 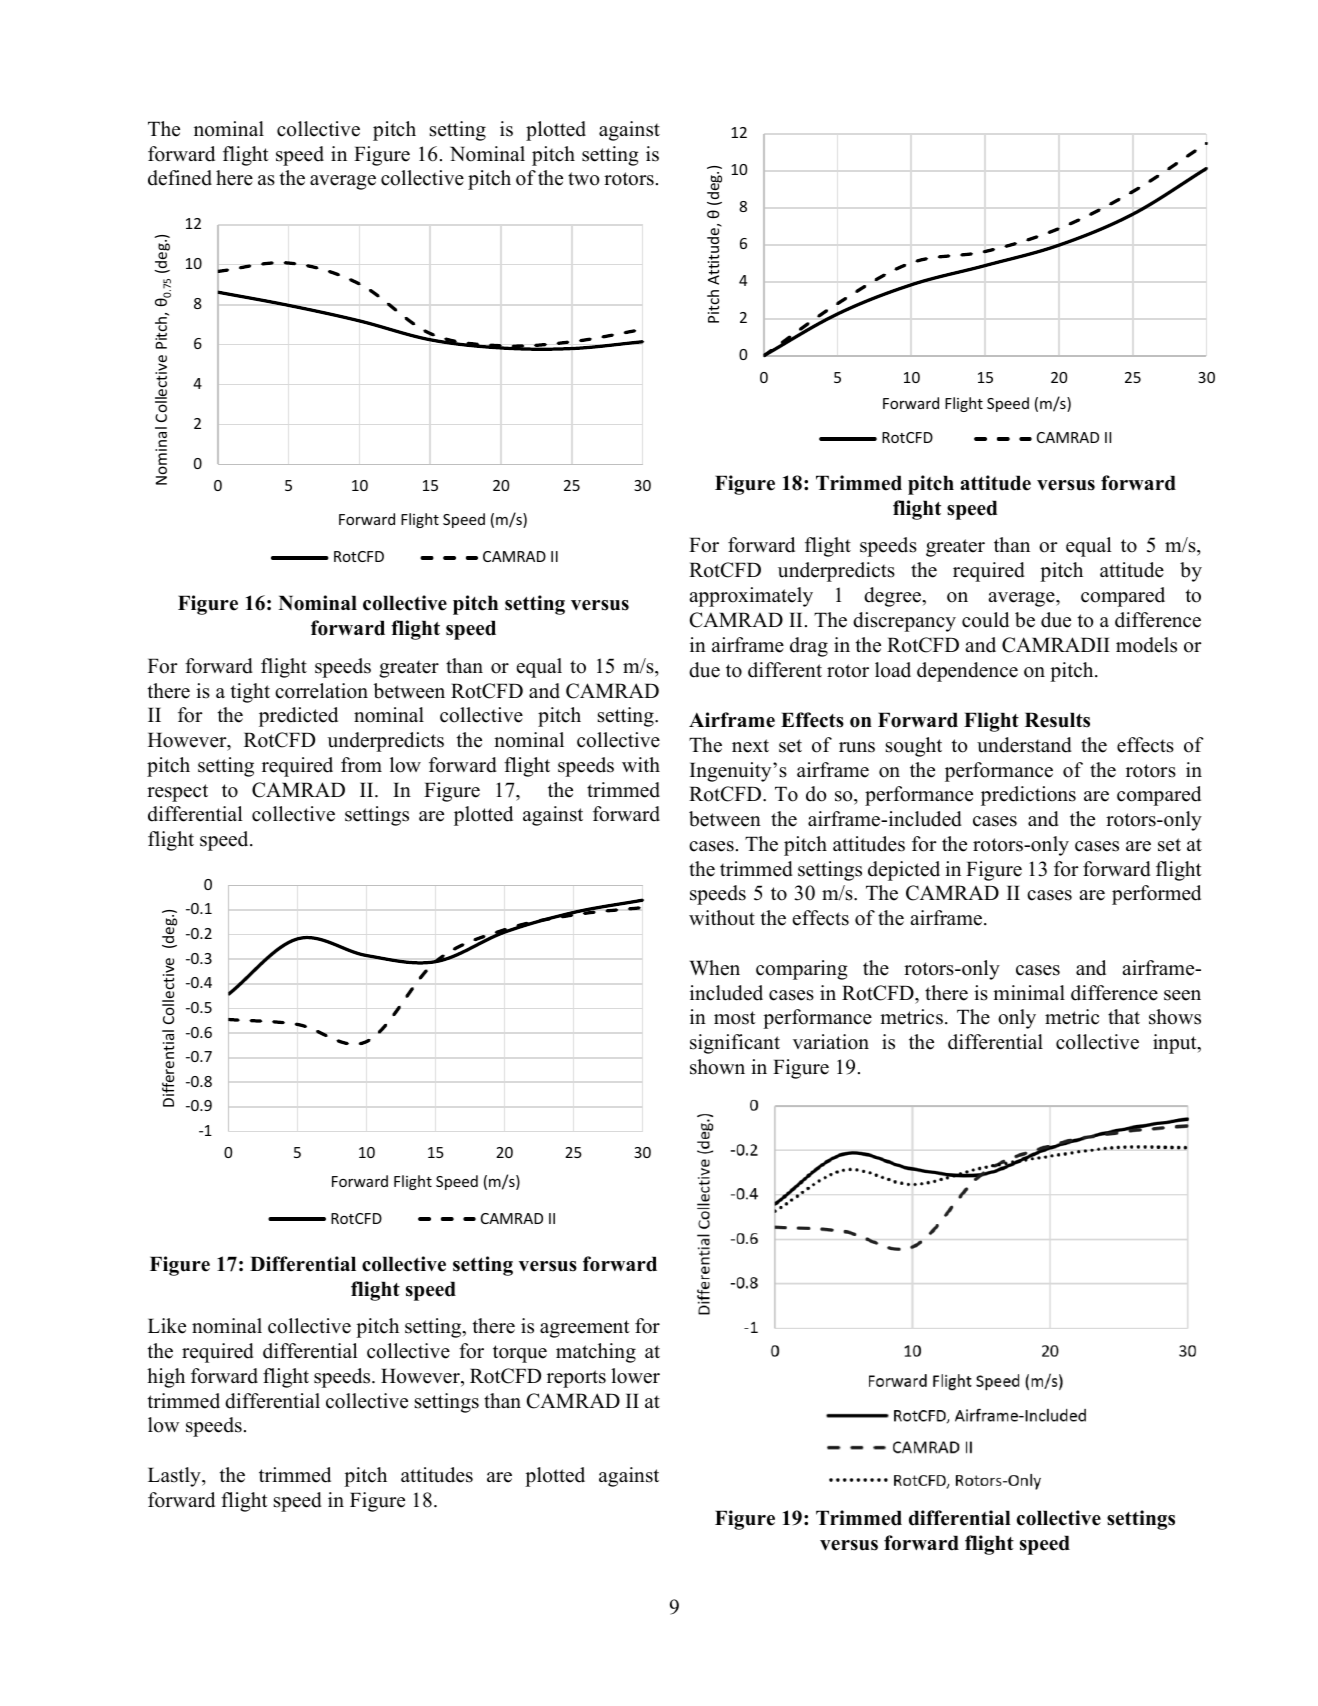 What do you see at coordinates (175, 1477) in the image?
I see `Lastly` at bounding box center [175, 1477].
